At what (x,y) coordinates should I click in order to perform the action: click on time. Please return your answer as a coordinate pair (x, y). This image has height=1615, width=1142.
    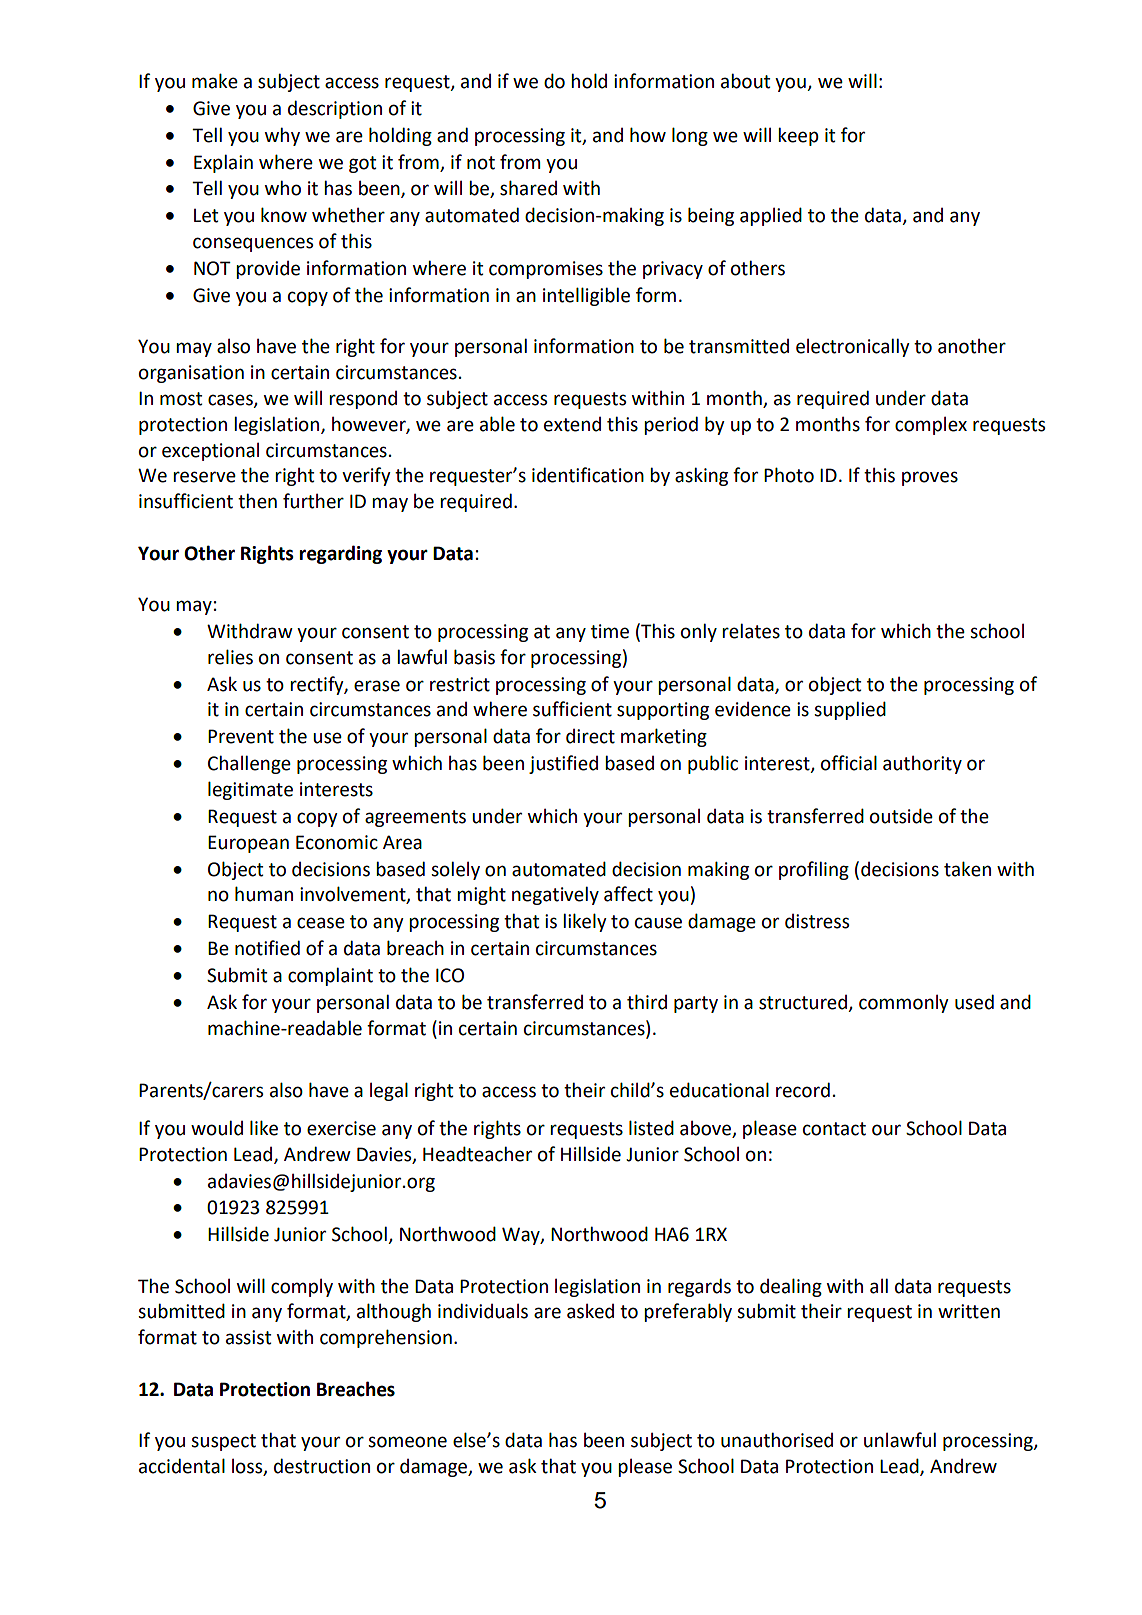
    Looking at the image, I should click on (610, 631).
